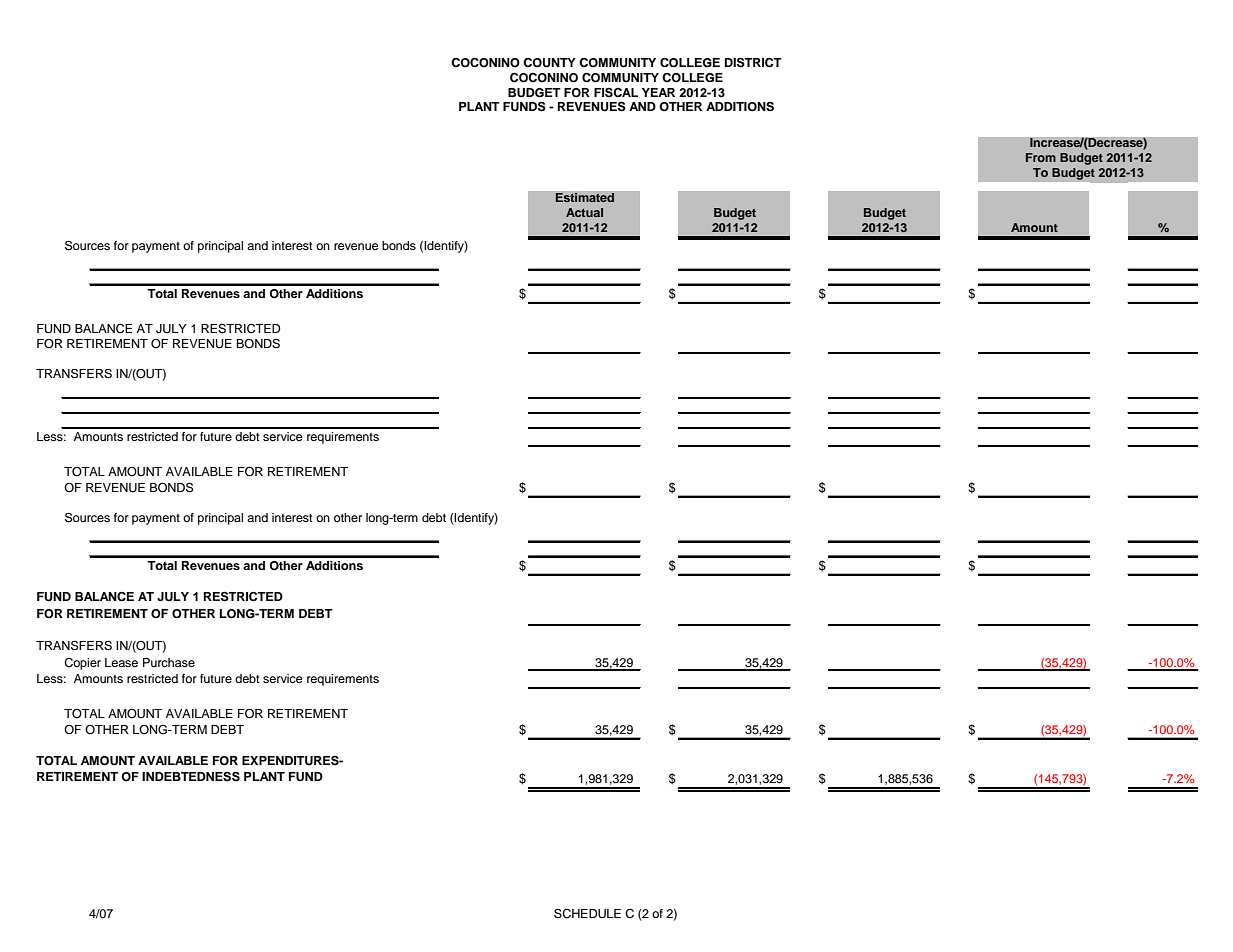 This document has height=952, width=1233. What do you see at coordinates (616, 92) in the document?
I see `FISCAL` at bounding box center [616, 92].
